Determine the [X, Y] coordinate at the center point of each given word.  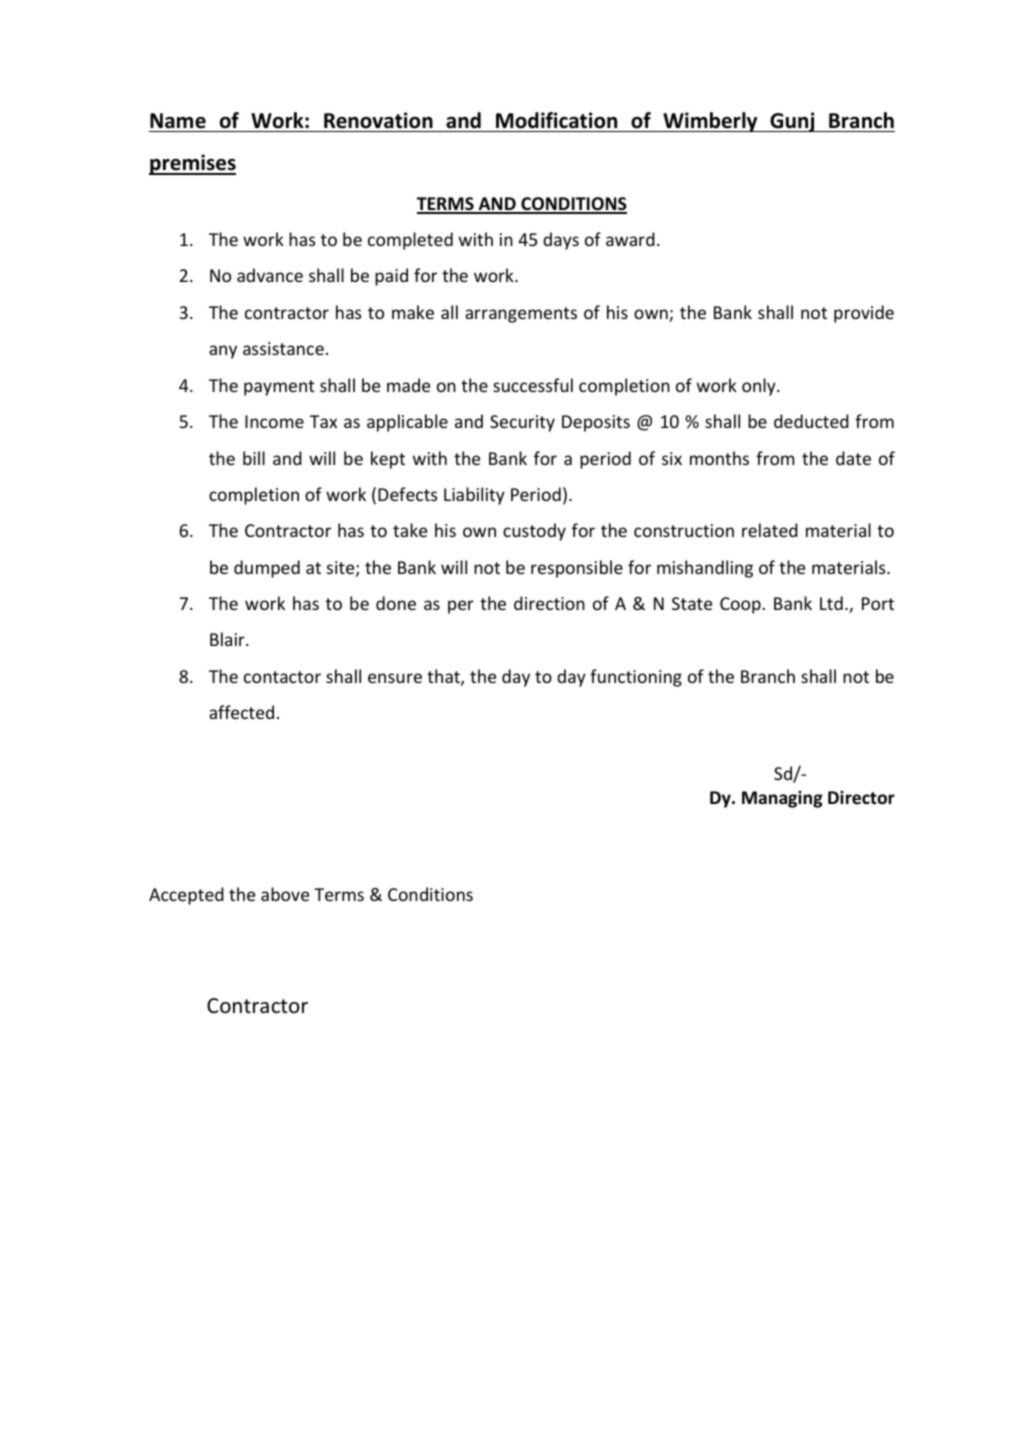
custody [534, 532]
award [630, 239]
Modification [556, 120]
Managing [782, 799]
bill [254, 458]
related [770, 530]
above [285, 894]
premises [192, 164]
